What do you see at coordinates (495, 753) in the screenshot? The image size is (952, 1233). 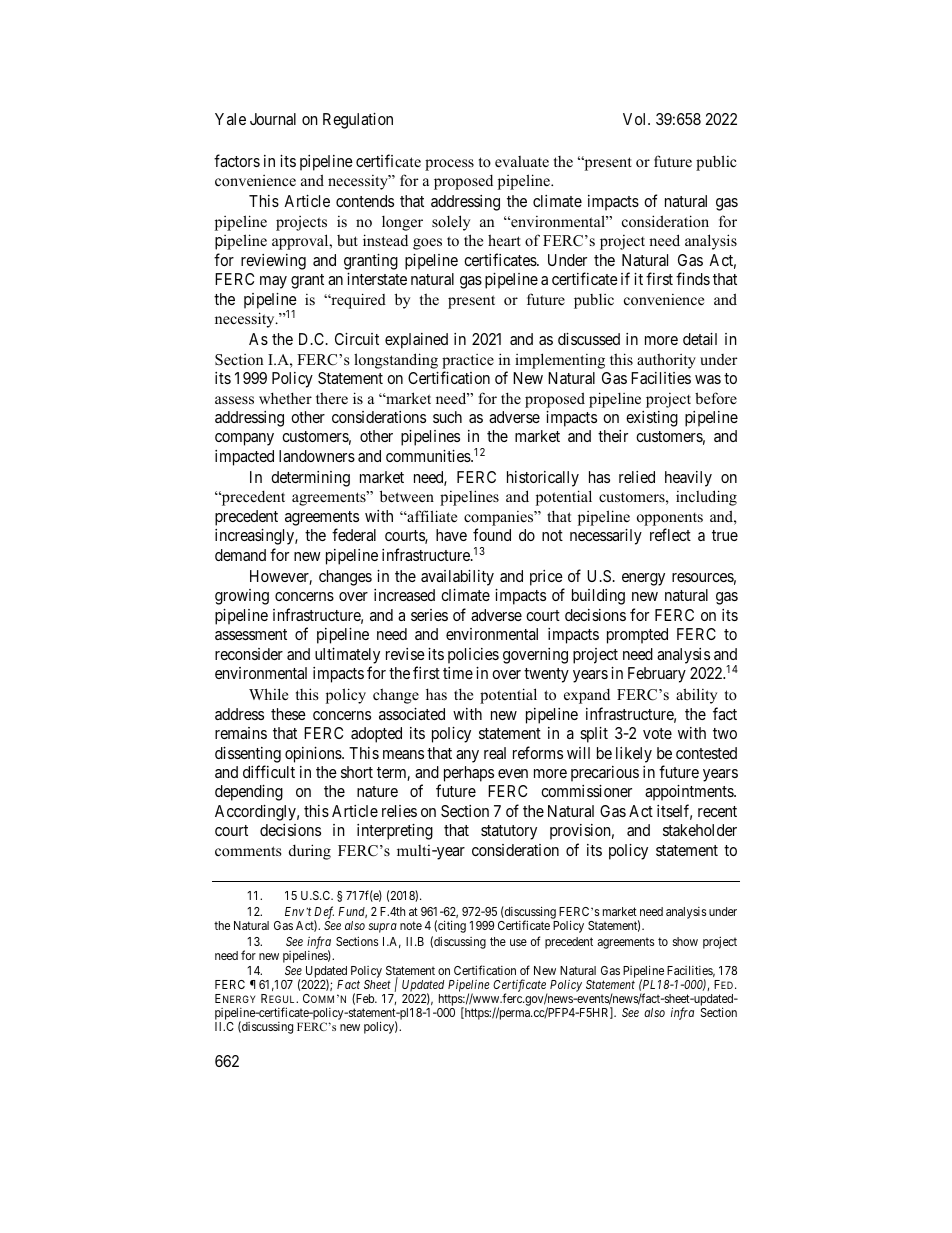 I see `real` at bounding box center [495, 753].
